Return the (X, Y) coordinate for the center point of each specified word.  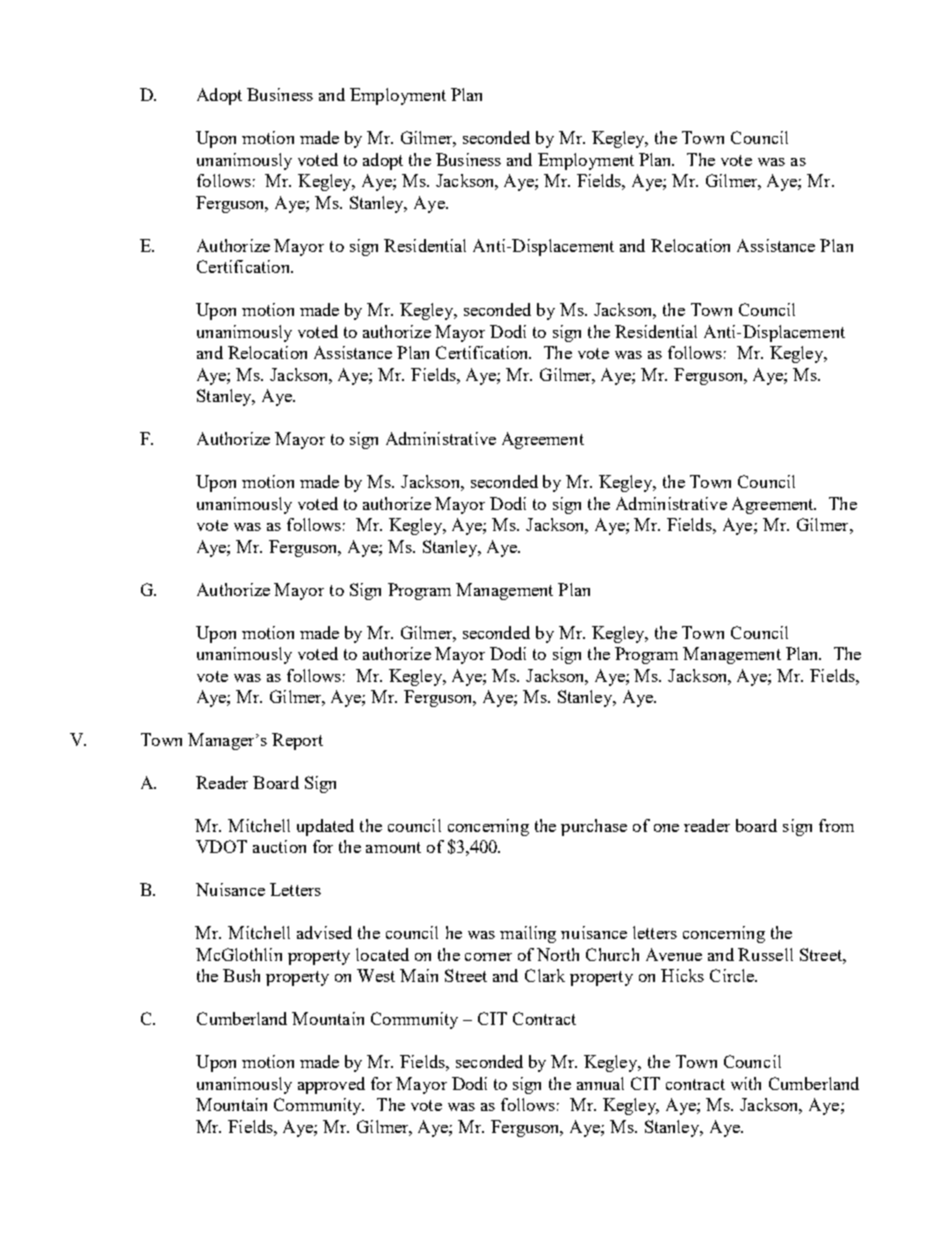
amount (393, 847)
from (836, 825)
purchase (594, 827)
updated (325, 827)
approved (331, 1085)
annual (600, 1083)
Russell (765, 954)
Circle (733, 975)
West (376, 975)
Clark (545, 975)
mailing (528, 934)
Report (297, 741)
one (666, 828)
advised (324, 932)
